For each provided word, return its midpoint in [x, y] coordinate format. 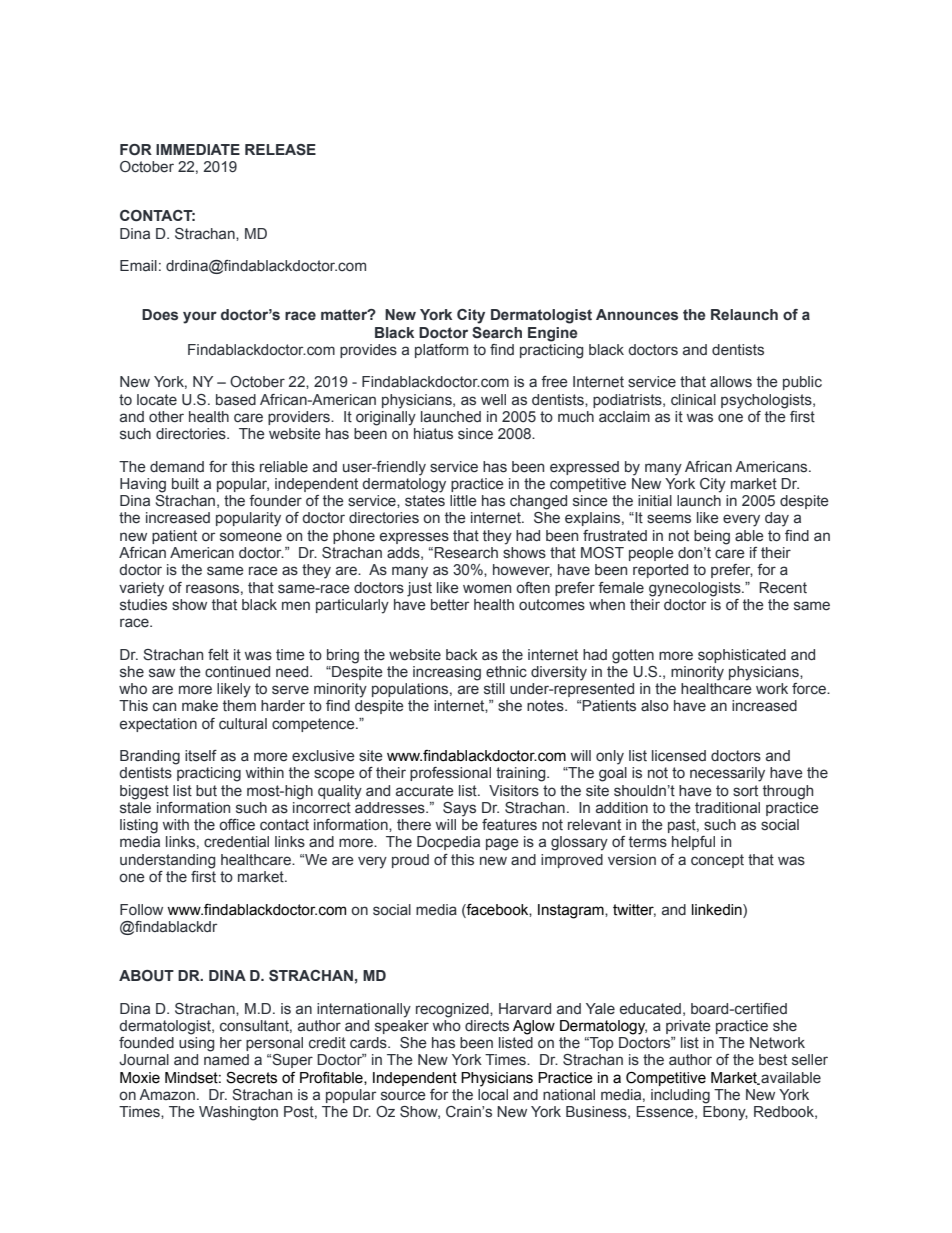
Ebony [725, 1113]
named [226, 1060]
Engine [553, 334]
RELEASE [280, 150]
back [462, 655]
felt [218, 655]
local [493, 1095]
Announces [637, 315]
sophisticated [742, 656]
